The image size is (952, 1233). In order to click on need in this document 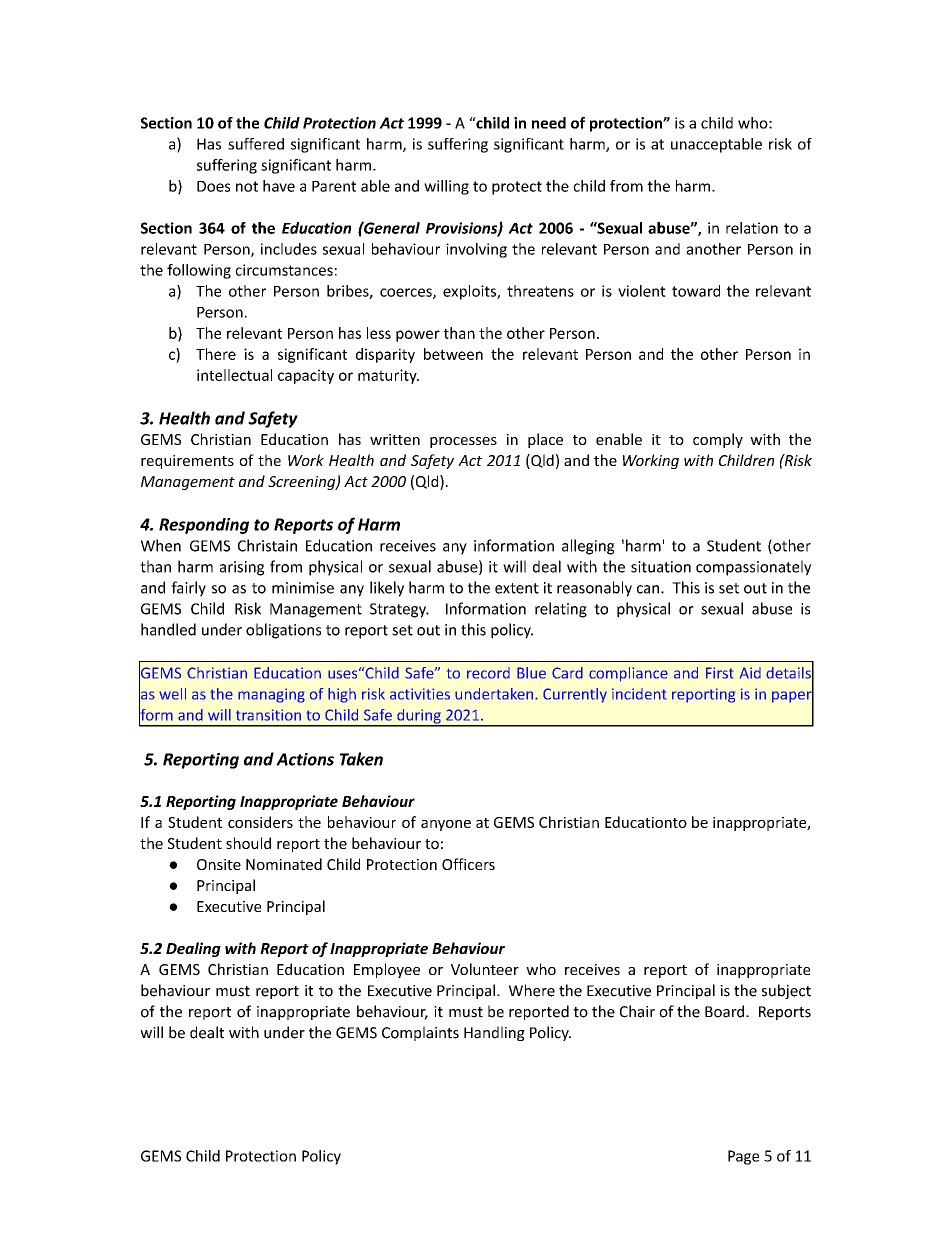, I will do `click(549, 123)`.
